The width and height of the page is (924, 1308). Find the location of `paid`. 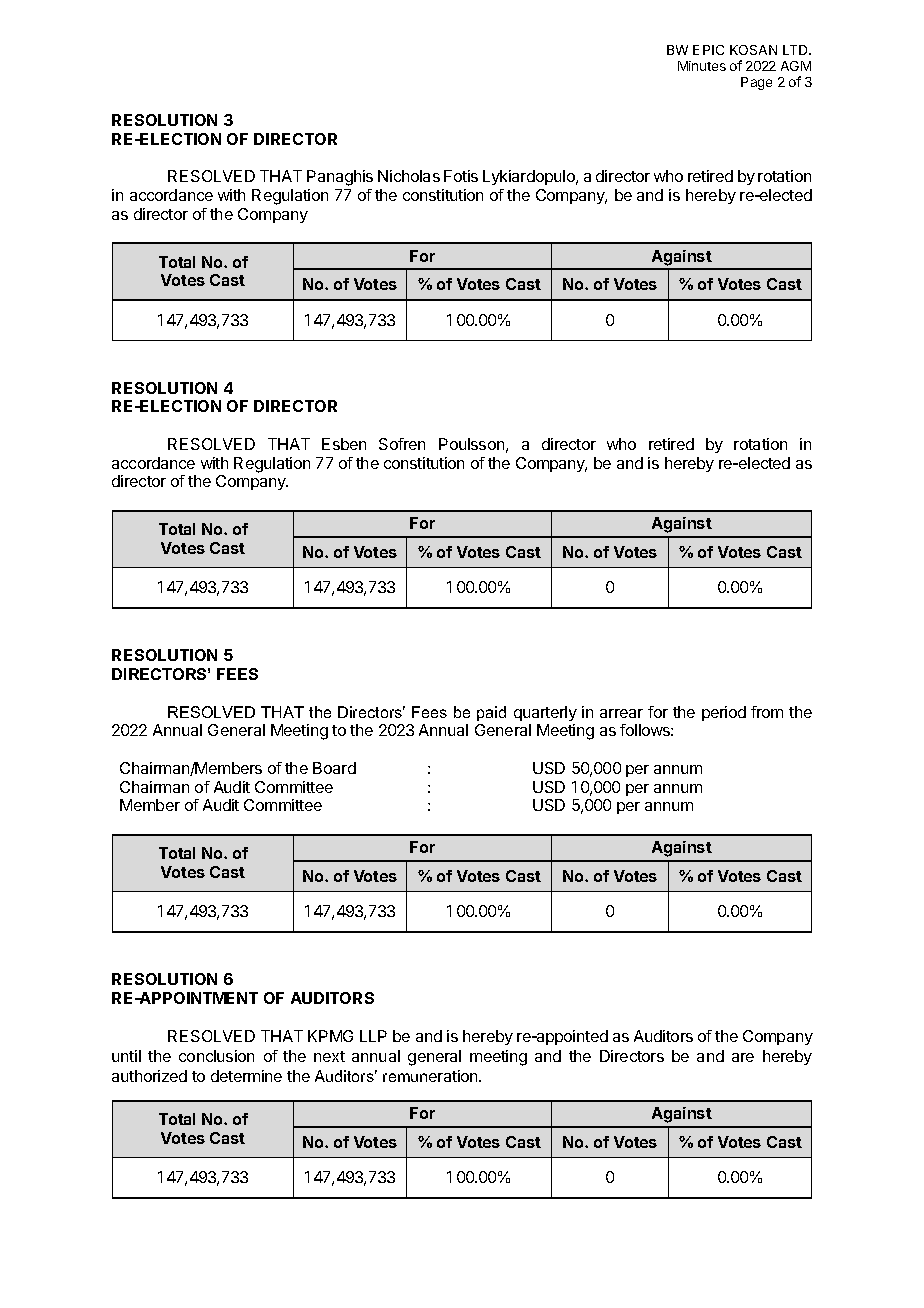

paid is located at coordinates (491, 713).
